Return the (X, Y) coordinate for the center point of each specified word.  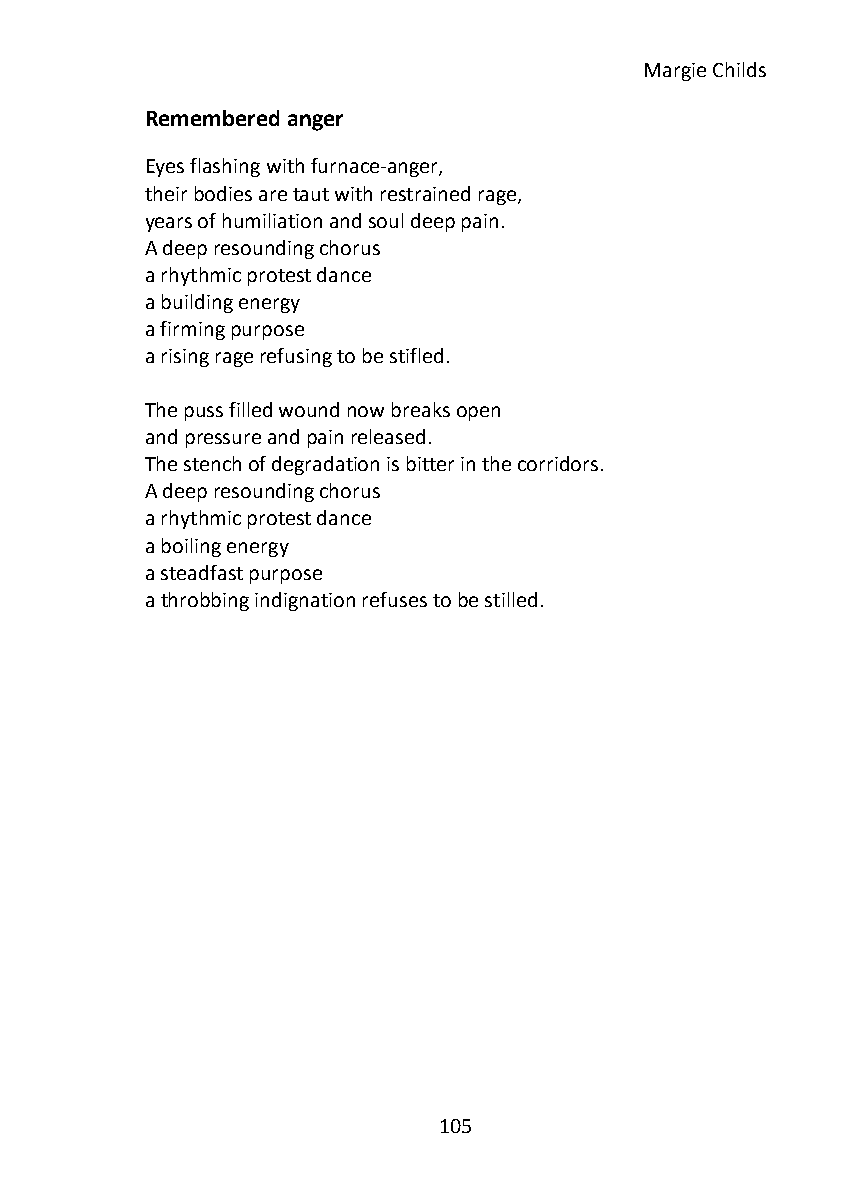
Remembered (213, 118)
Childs (739, 69)
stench (212, 463)
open (478, 413)
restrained (425, 193)
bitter (430, 463)
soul (386, 220)
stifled (416, 355)
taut (311, 194)
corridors (558, 463)
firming (192, 330)
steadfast (202, 572)
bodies (223, 193)
